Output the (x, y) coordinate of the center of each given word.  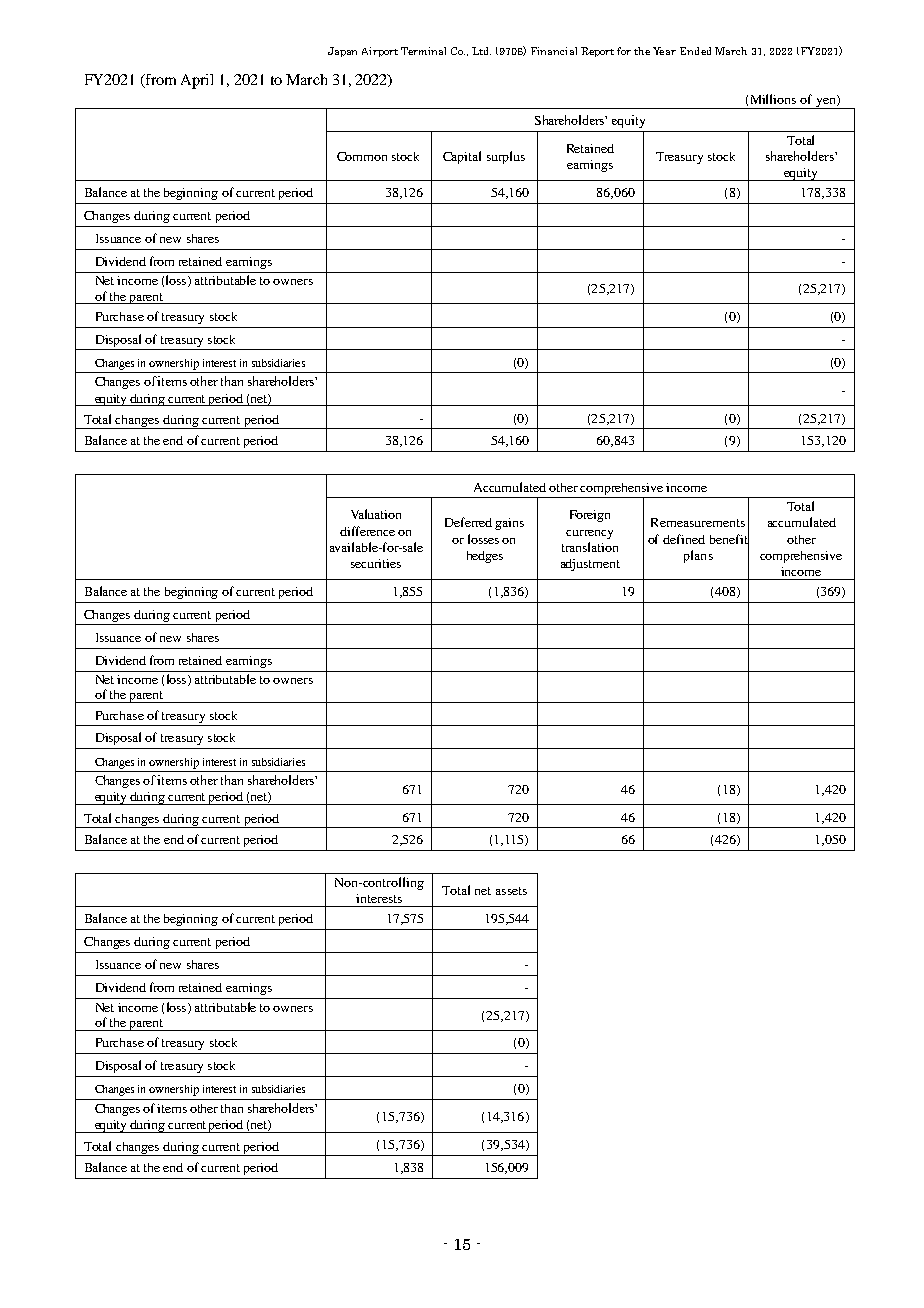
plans (698, 556)
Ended (695, 51)
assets (511, 891)
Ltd (481, 51)
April (197, 81)
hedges (485, 557)
